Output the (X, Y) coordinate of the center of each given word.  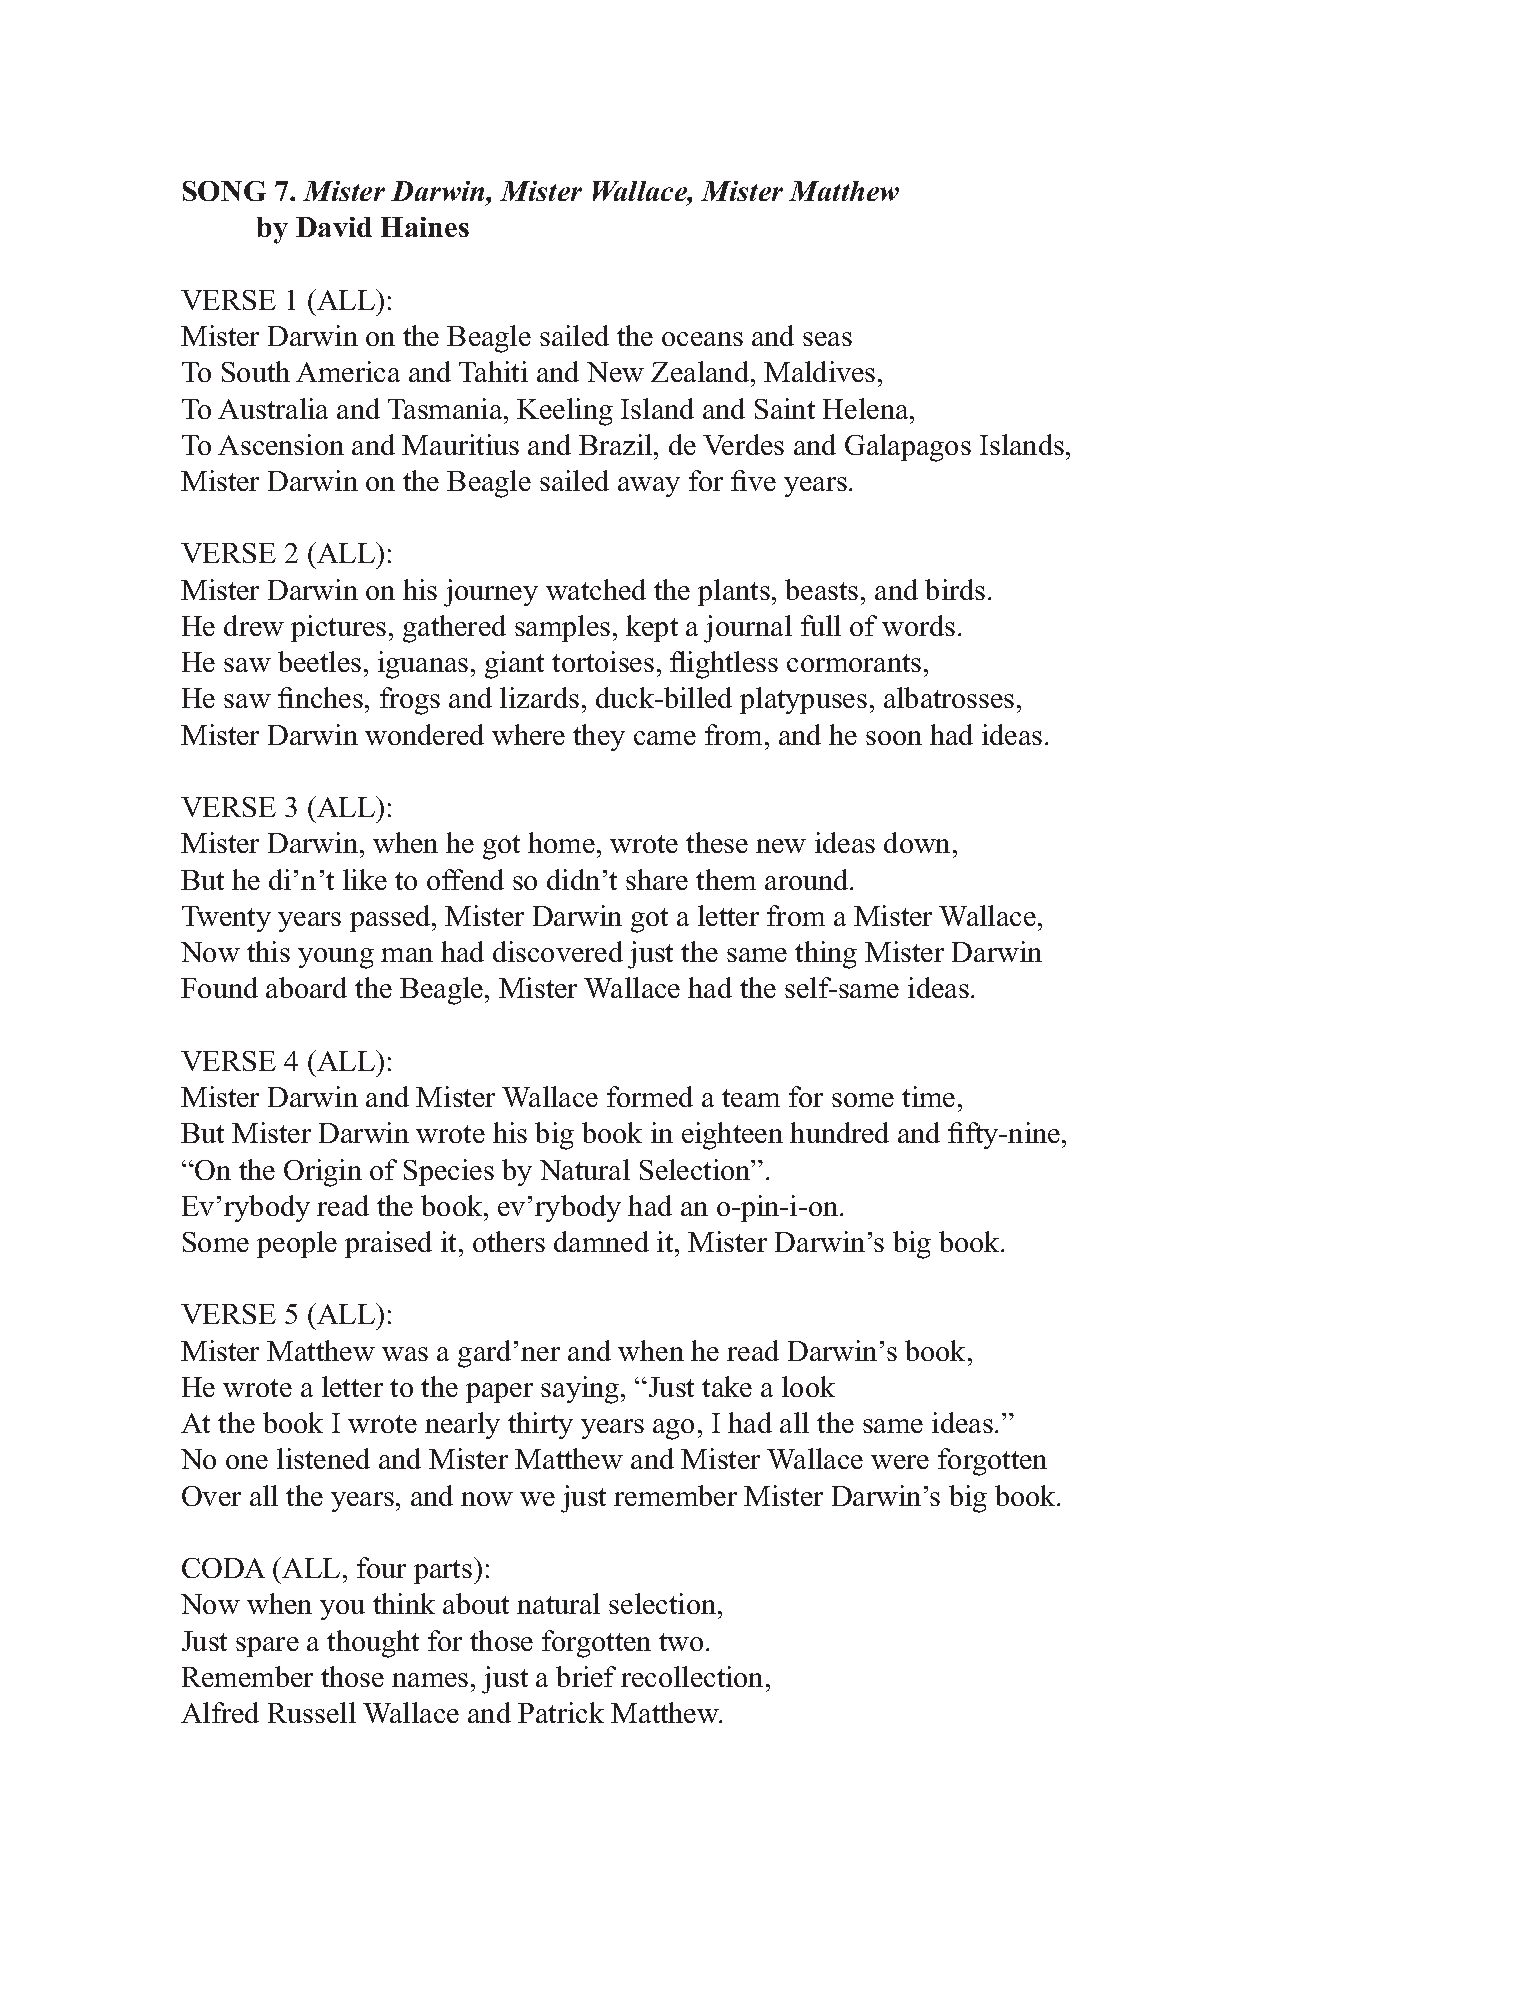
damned (601, 1241)
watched (596, 589)
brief (586, 1676)
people (297, 1244)
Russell (312, 1712)
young (336, 958)
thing (826, 955)
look (808, 1386)
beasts (821, 589)
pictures (338, 628)
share (657, 879)
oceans (702, 339)
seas (827, 339)
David (334, 227)
